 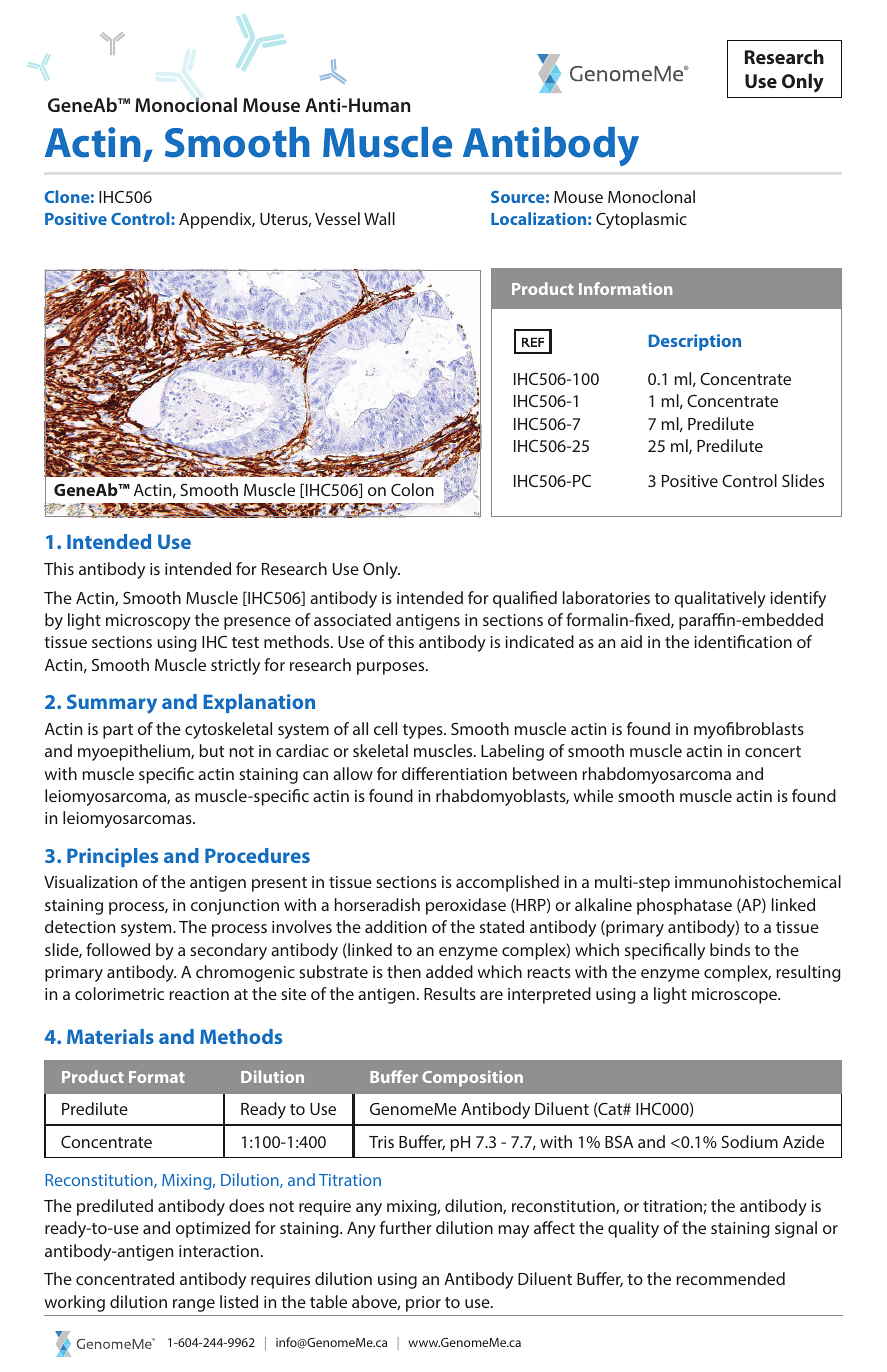 What do you see at coordinates (466, 906) in the screenshot?
I see `peroxidase` at bounding box center [466, 906].
